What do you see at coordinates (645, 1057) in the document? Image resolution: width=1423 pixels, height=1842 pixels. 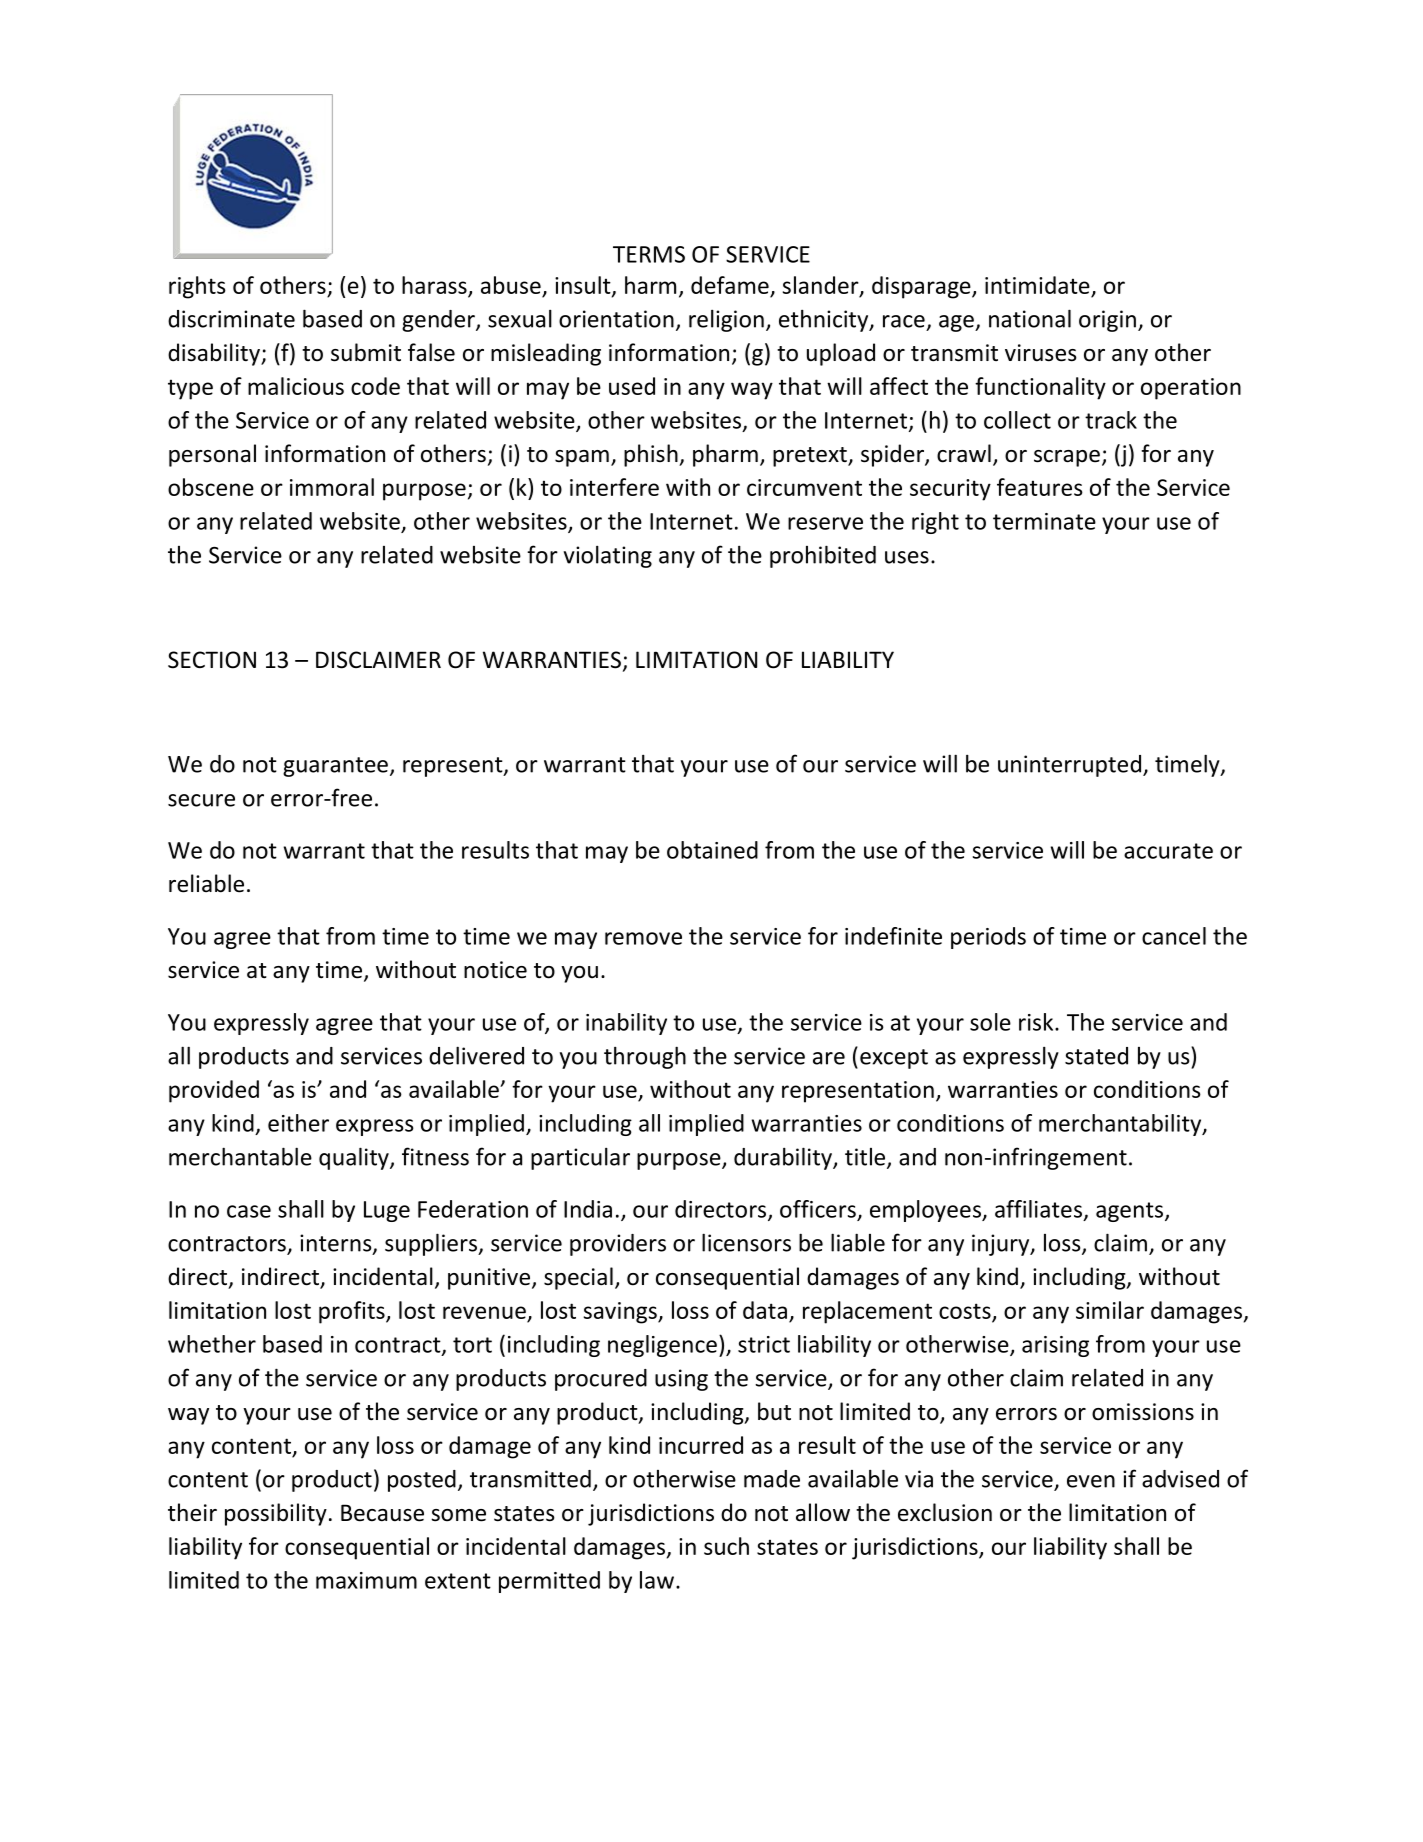 I see `through` at bounding box center [645, 1057].
